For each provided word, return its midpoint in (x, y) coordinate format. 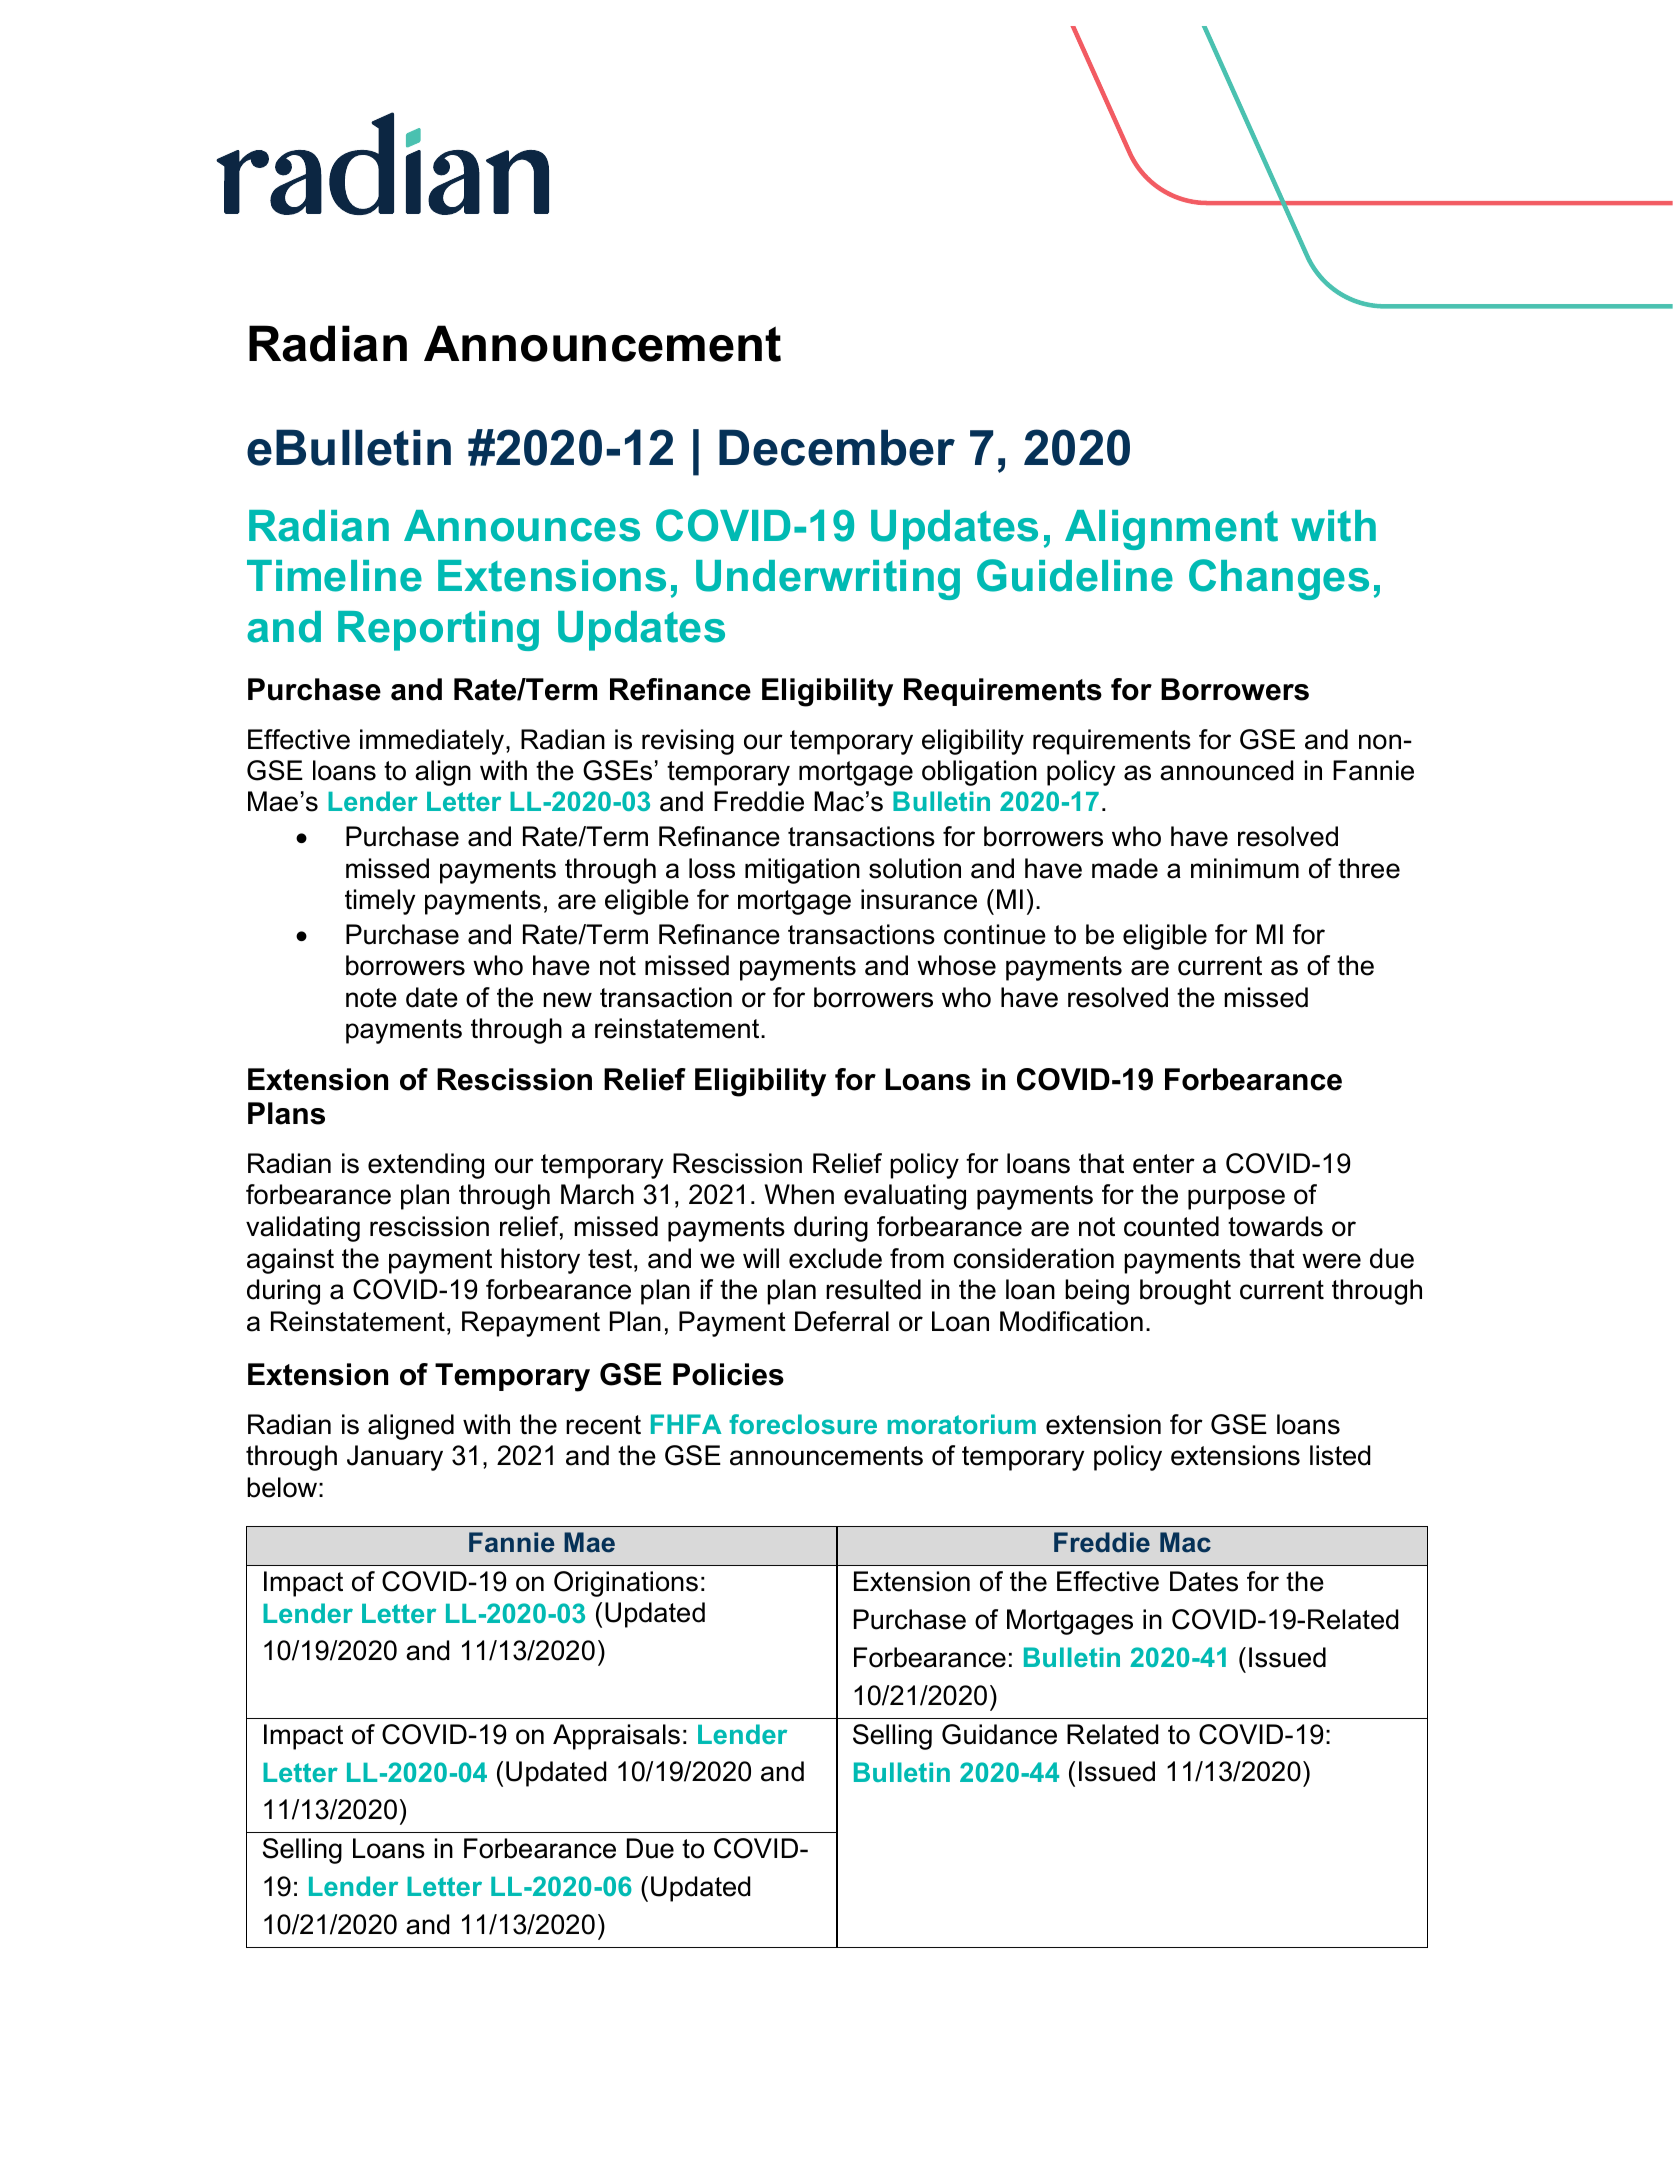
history (540, 1261)
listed (1340, 1455)
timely (380, 902)
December (837, 447)
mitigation (802, 871)
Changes (1279, 579)
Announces (522, 526)
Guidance (999, 1734)
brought (1185, 1292)
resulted (873, 1289)
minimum (1245, 868)
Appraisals (616, 1737)
